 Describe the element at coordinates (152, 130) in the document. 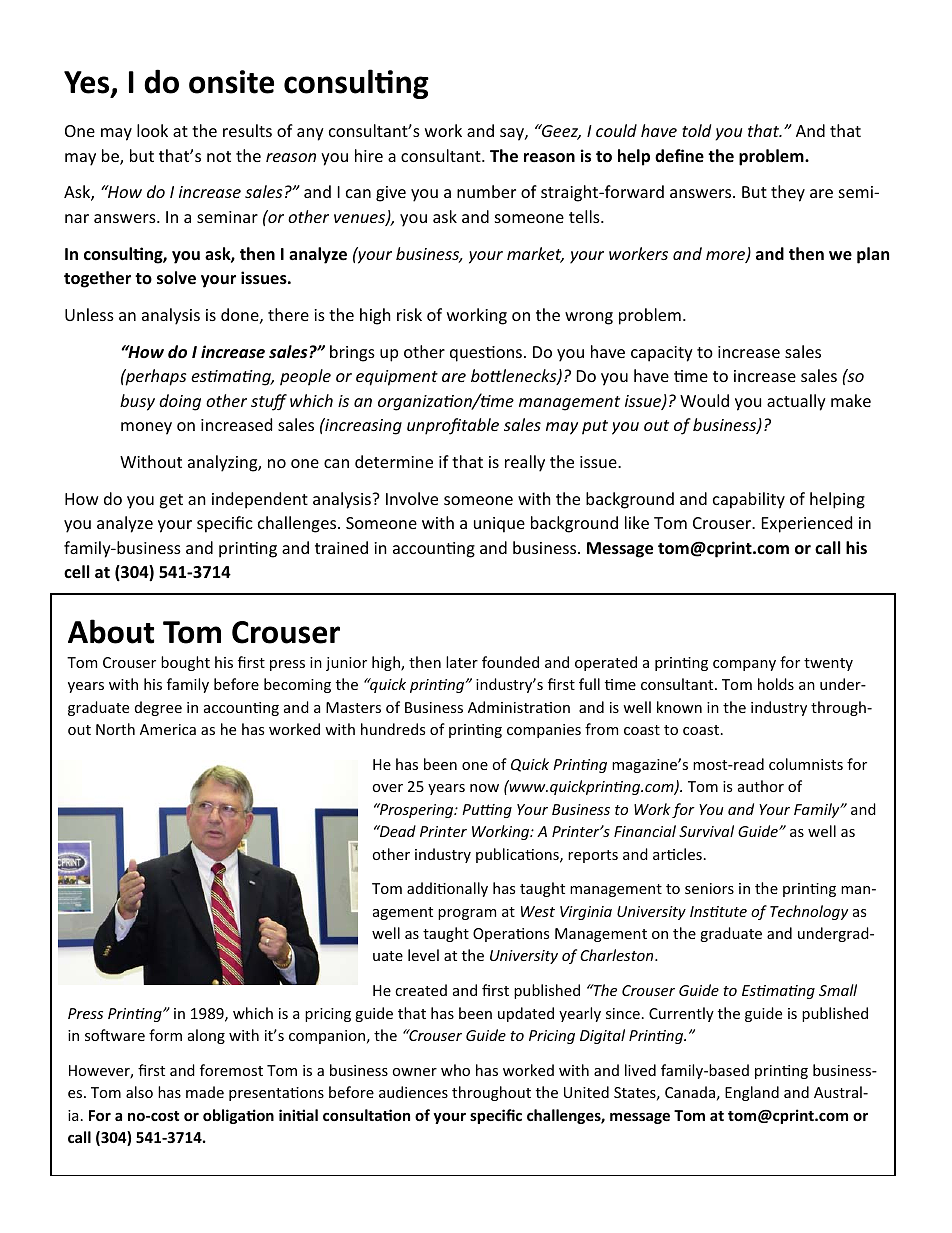

I see `look` at that location.
